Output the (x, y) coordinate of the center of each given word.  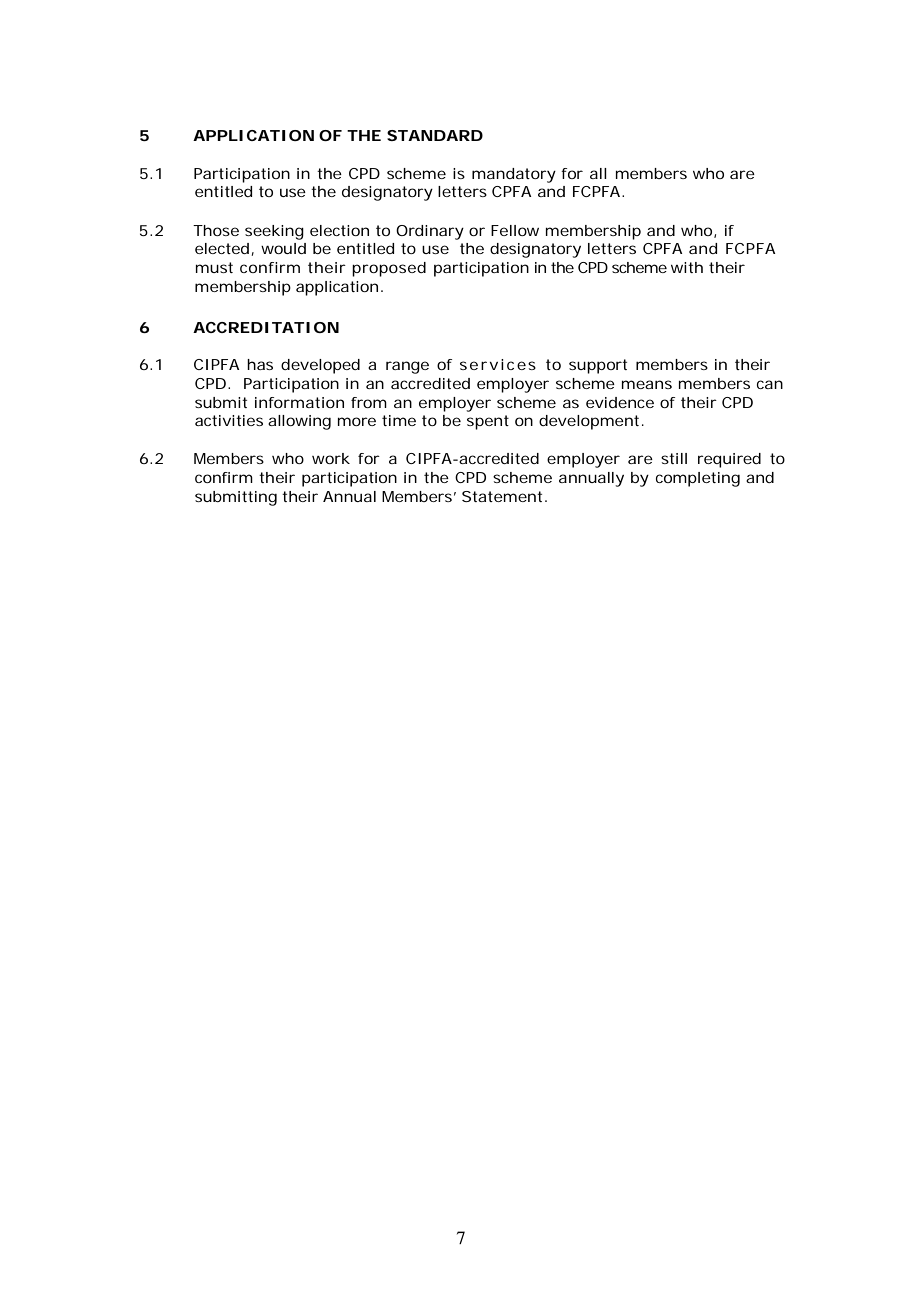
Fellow (515, 230)
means (647, 384)
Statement (504, 496)
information (299, 402)
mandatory (514, 175)
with (687, 267)
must (214, 267)
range (407, 367)
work (331, 458)
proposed (389, 269)
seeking (274, 232)
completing (698, 479)
